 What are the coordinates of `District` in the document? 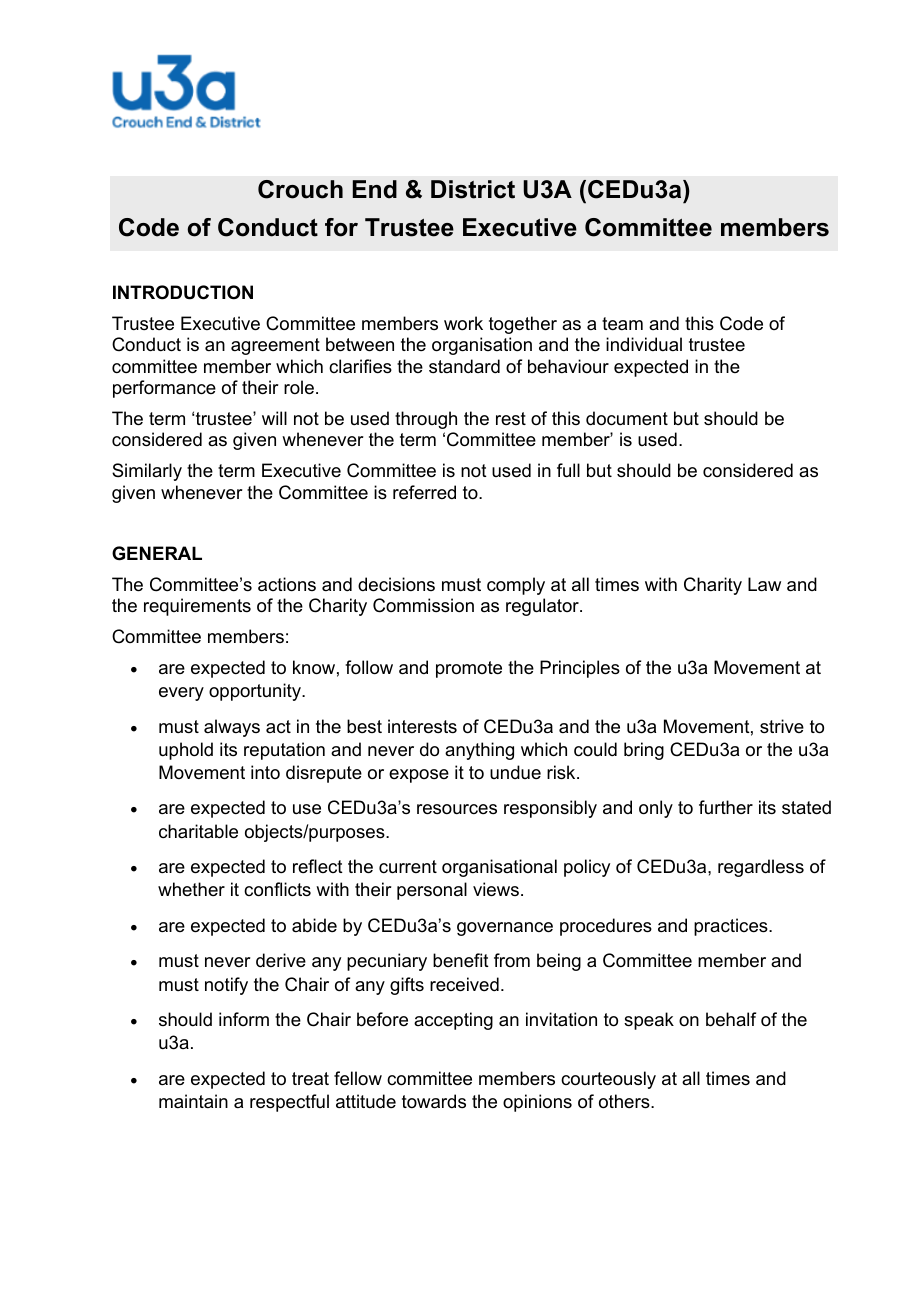 It's located at (473, 189).
